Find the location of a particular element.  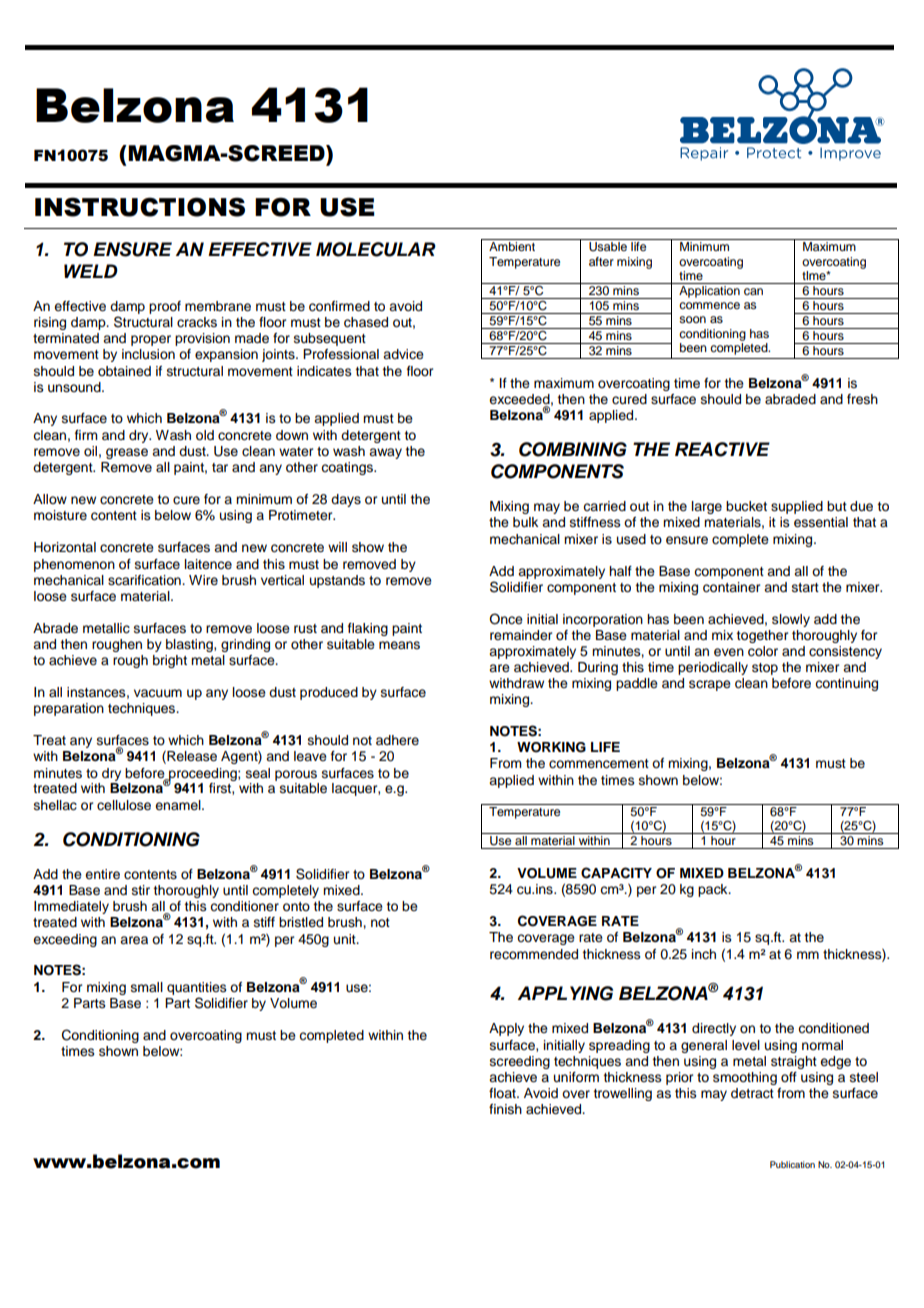

INSTRUCTIONS is located at coordinates (140, 207).
